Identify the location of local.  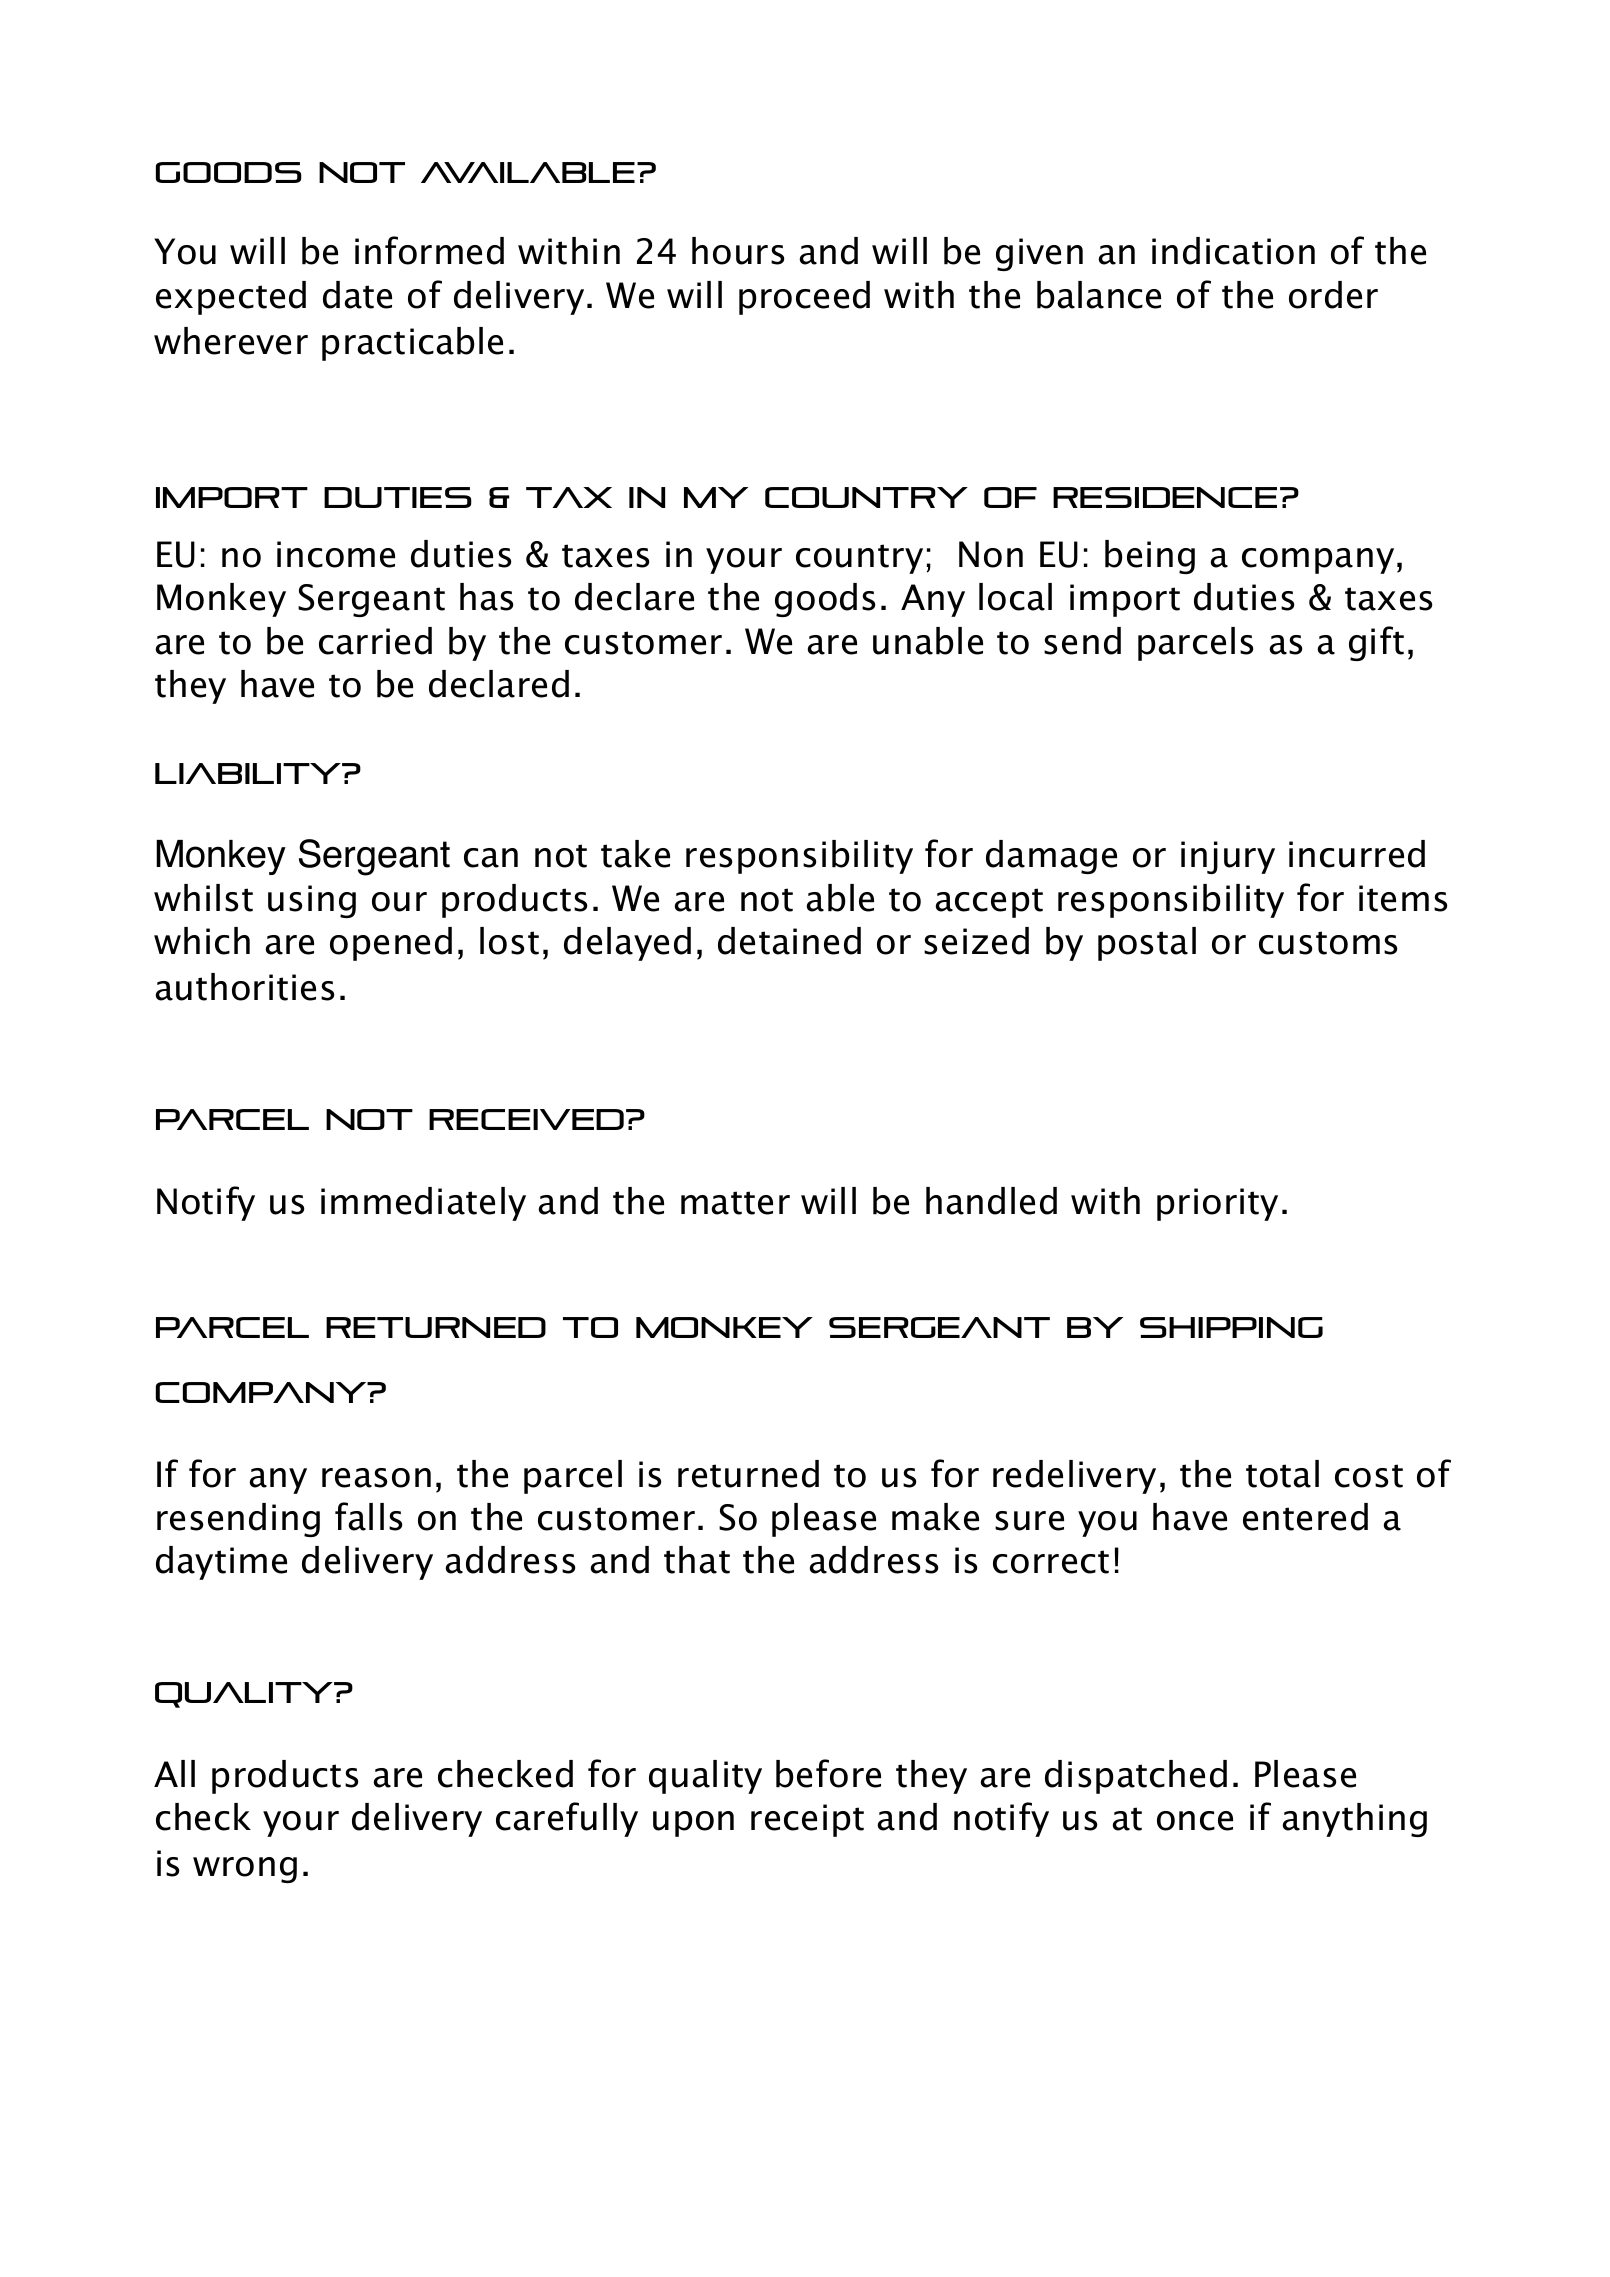
(1015, 597).
